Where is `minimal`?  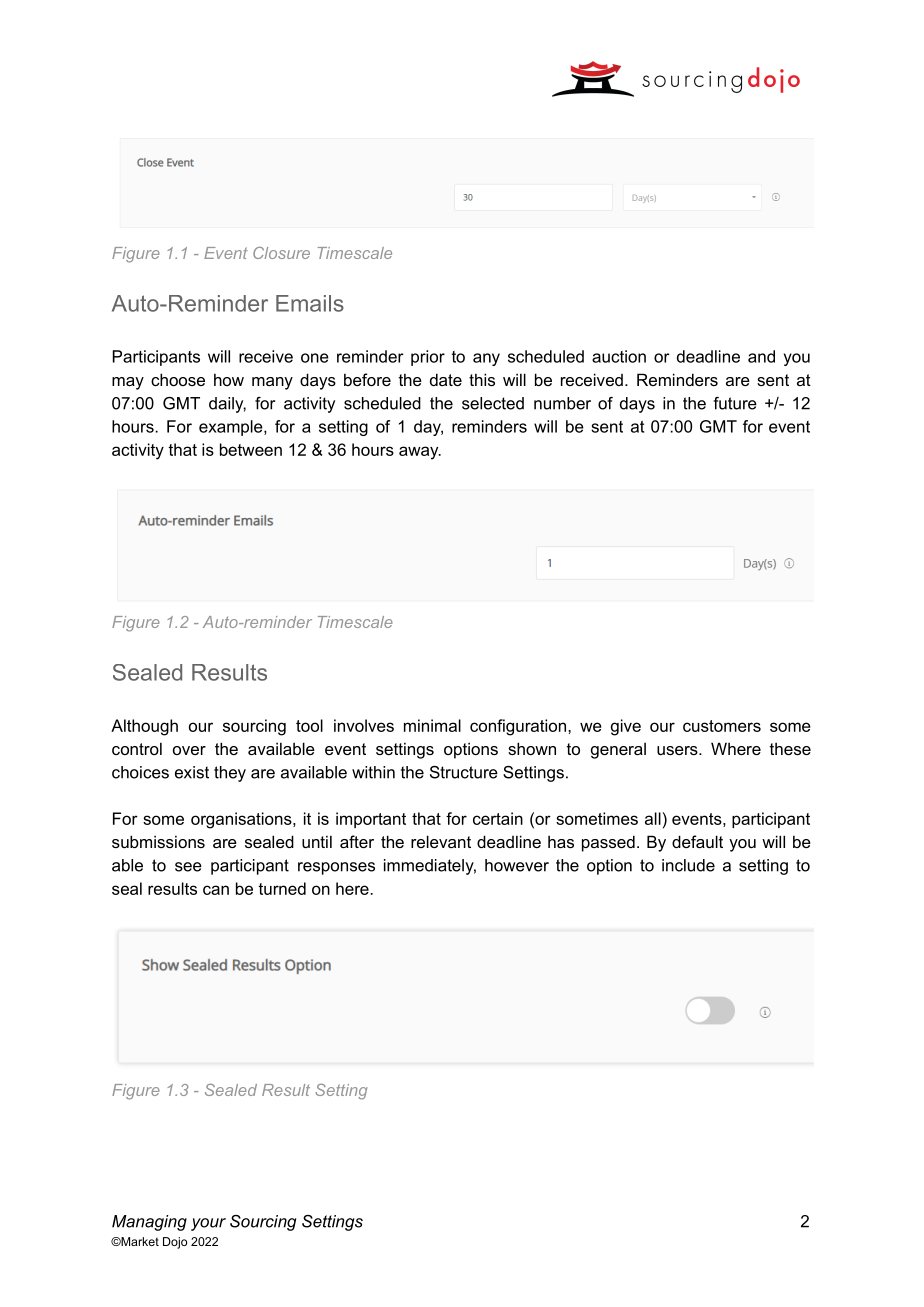 minimal is located at coordinates (432, 725).
